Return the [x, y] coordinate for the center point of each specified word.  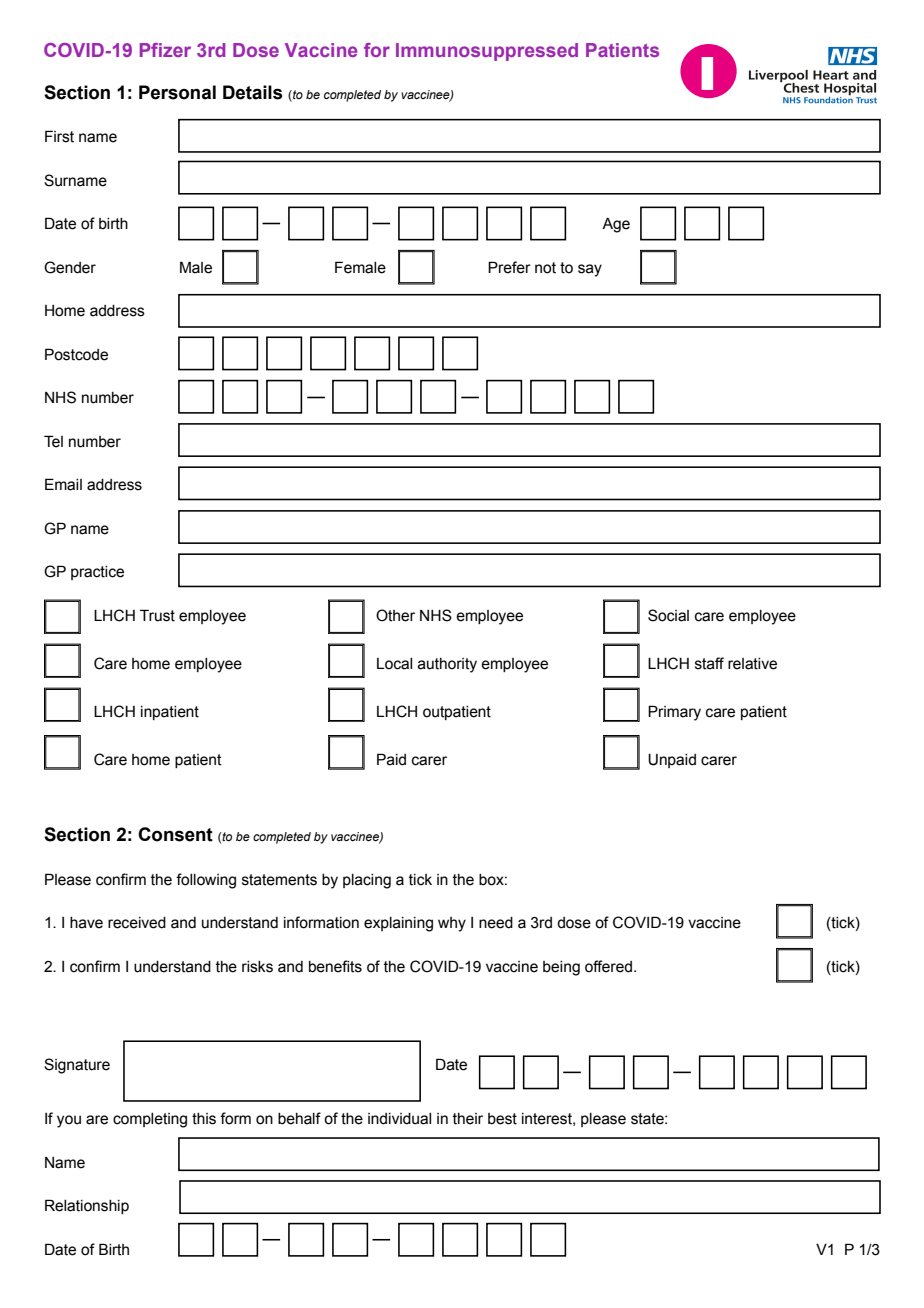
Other [395, 615]
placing [367, 881]
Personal [177, 92]
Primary [674, 713]
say [590, 270]
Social [668, 615]
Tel [53, 441]
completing [150, 1120]
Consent [175, 834]
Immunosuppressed [487, 52]
